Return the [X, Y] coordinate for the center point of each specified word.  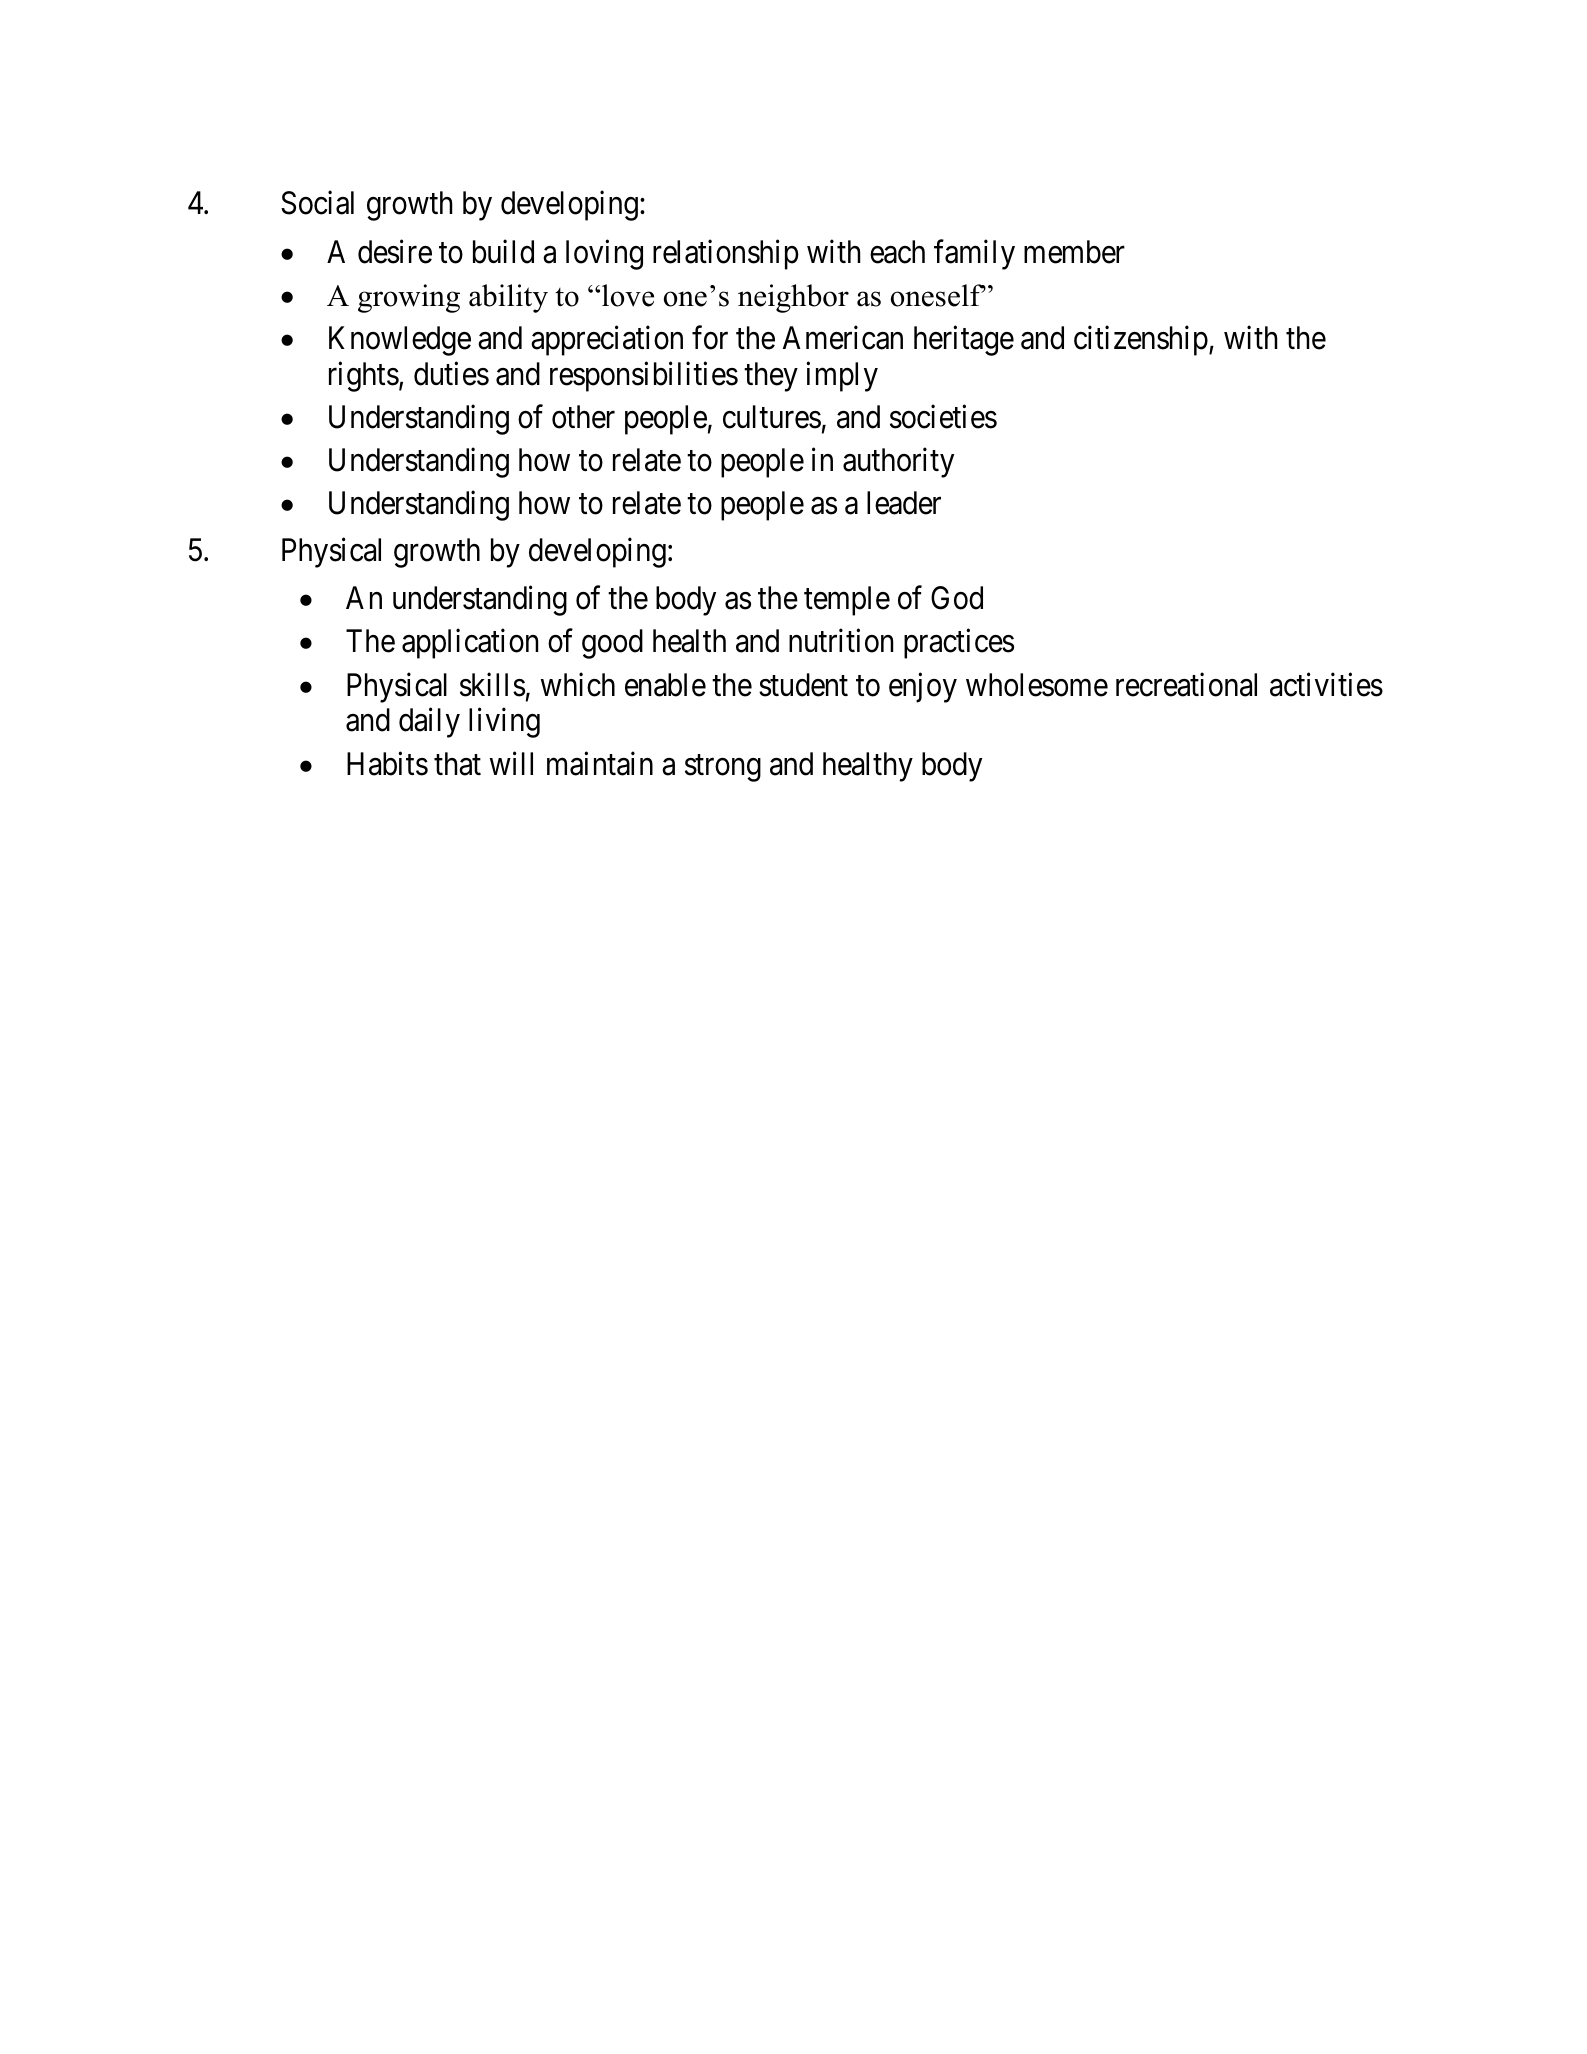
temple [847, 601]
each [897, 252]
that [457, 764]
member [1074, 252]
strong [723, 768]
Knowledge [400, 341]
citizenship [1141, 341]
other [583, 417]
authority [898, 463]
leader [904, 503]
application [470, 644]
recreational [1186, 685]
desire [395, 251]
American [843, 338]
